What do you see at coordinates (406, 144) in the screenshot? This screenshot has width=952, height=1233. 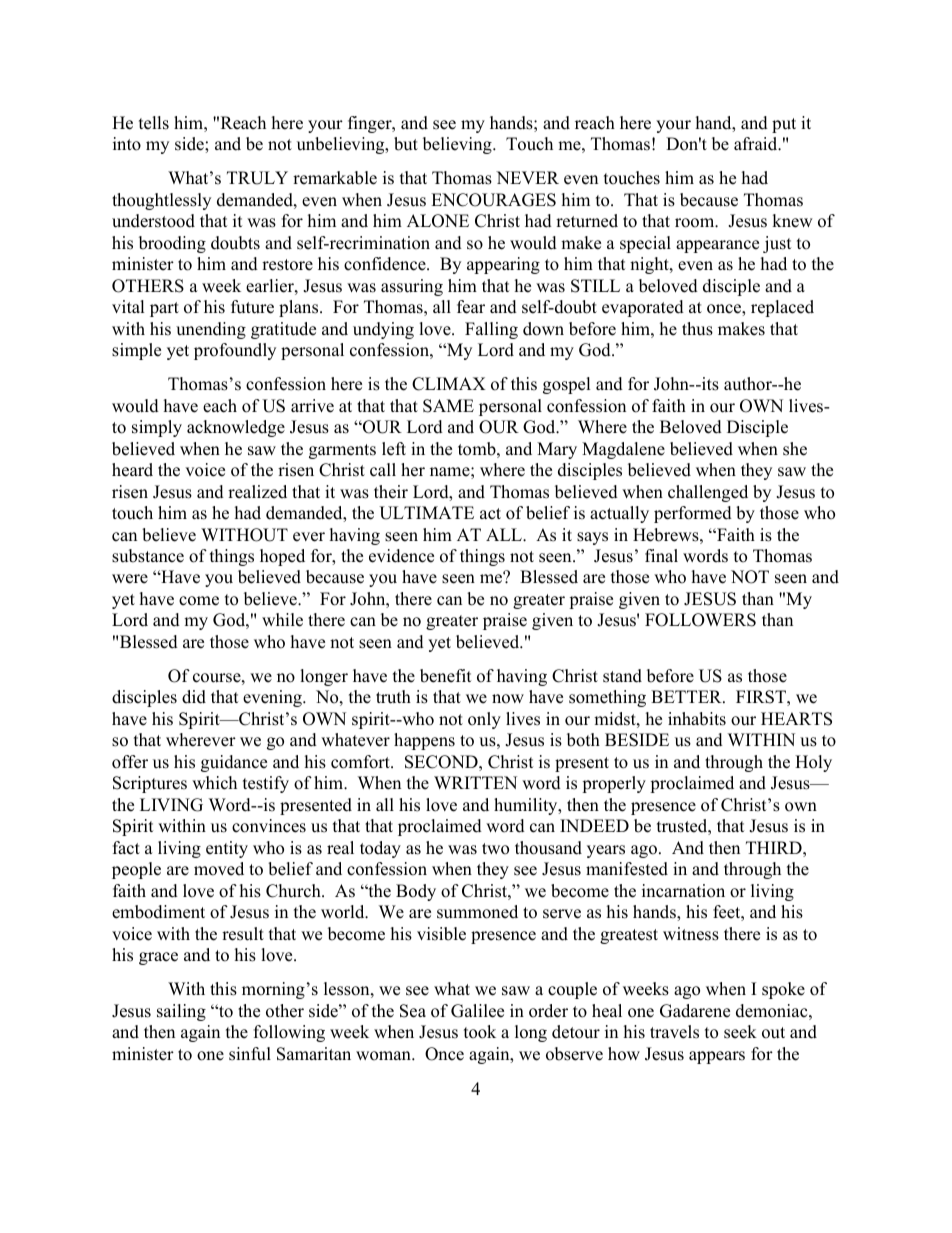 I see `but` at bounding box center [406, 144].
